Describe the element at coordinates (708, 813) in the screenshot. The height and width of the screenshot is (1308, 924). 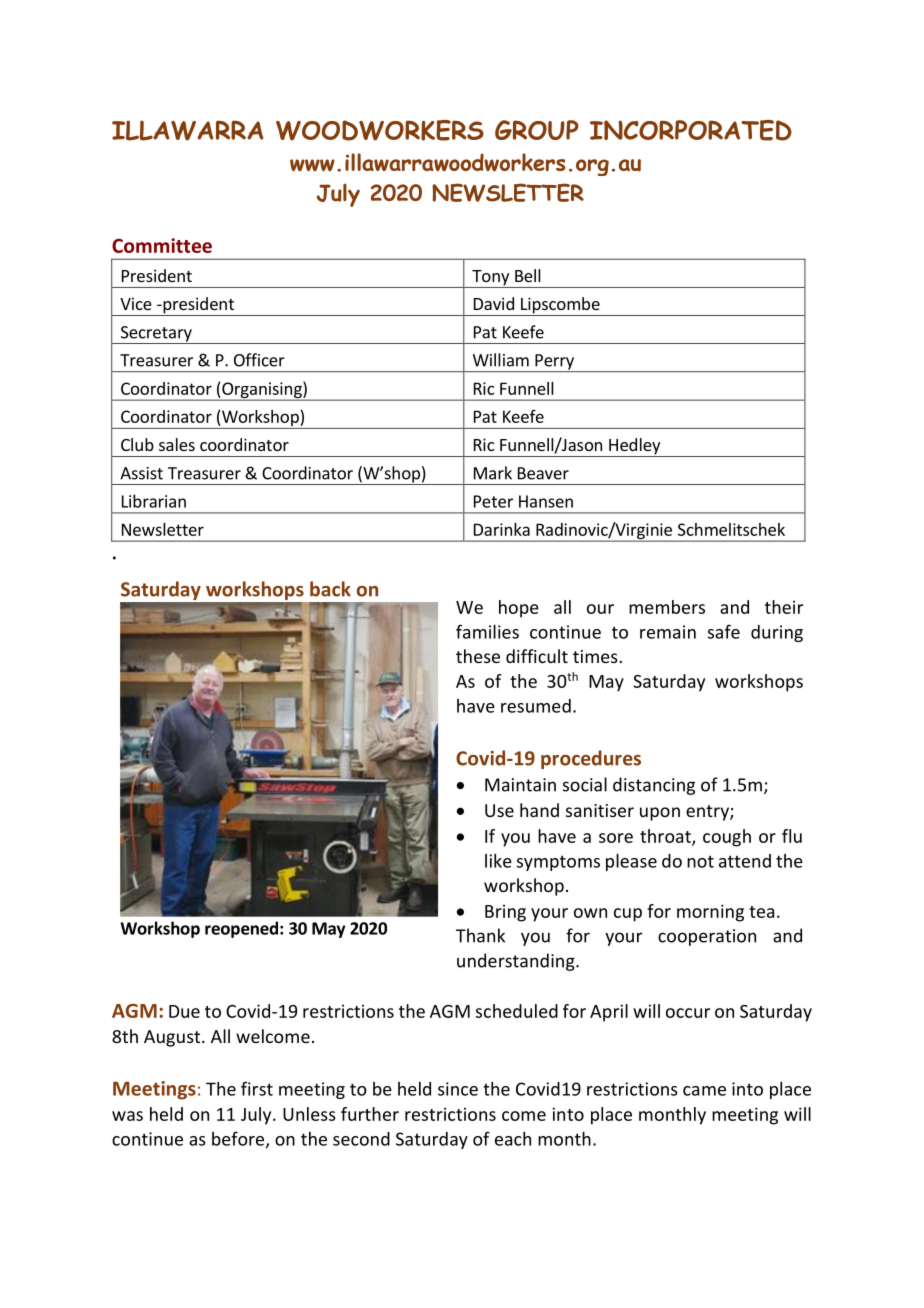
I see `entry` at that location.
